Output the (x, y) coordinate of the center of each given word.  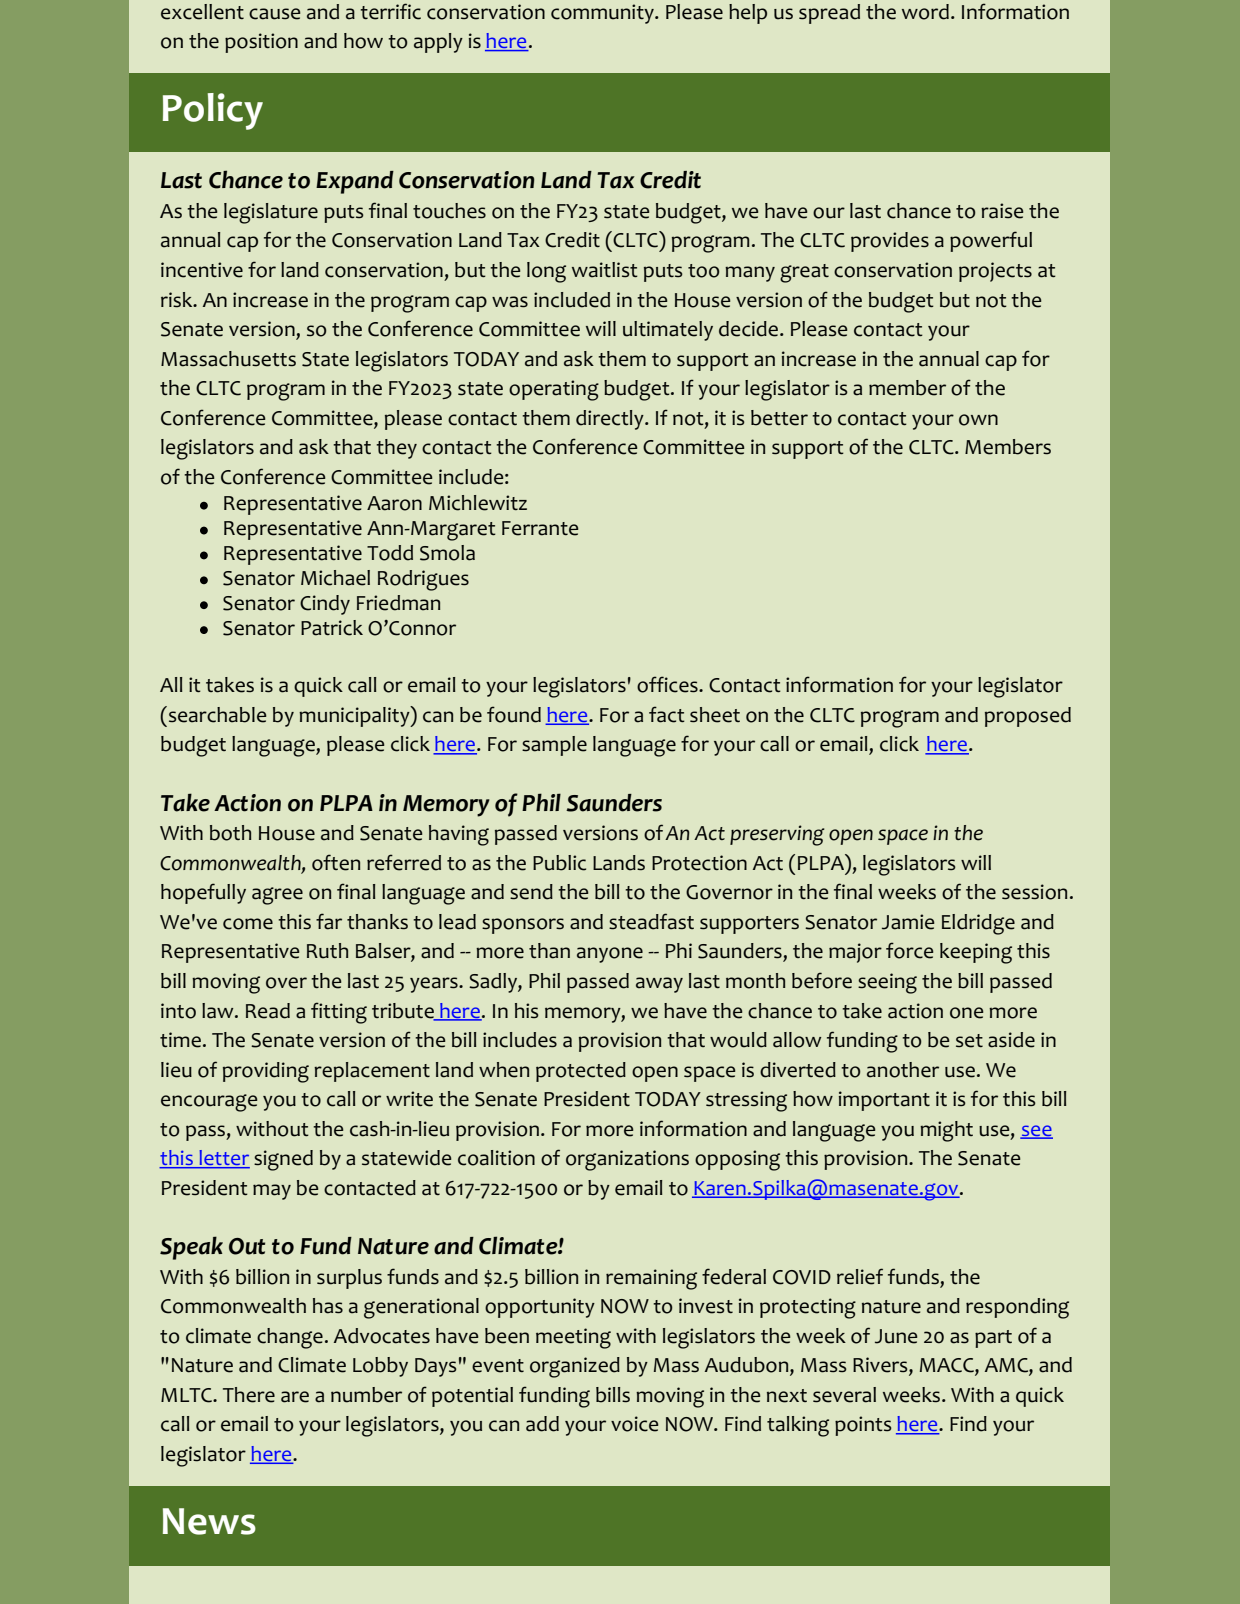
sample (554, 746)
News (209, 1521)
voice (634, 1424)
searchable (216, 714)
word (925, 12)
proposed (1028, 717)
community (603, 14)
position (261, 43)
